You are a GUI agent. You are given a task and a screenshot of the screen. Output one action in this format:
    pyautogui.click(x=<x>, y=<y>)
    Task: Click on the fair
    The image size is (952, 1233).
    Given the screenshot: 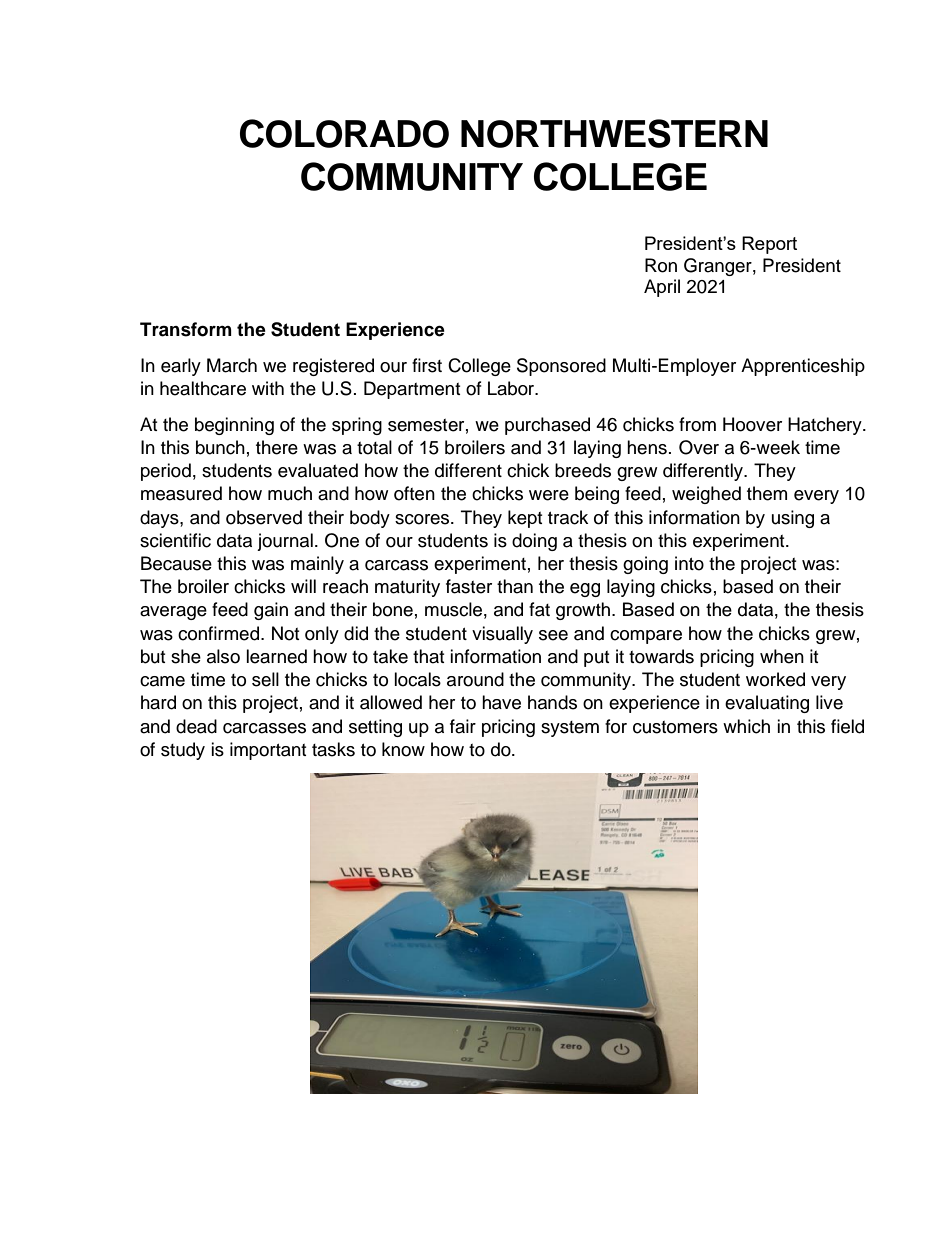 What is the action you would take?
    pyautogui.click(x=463, y=726)
